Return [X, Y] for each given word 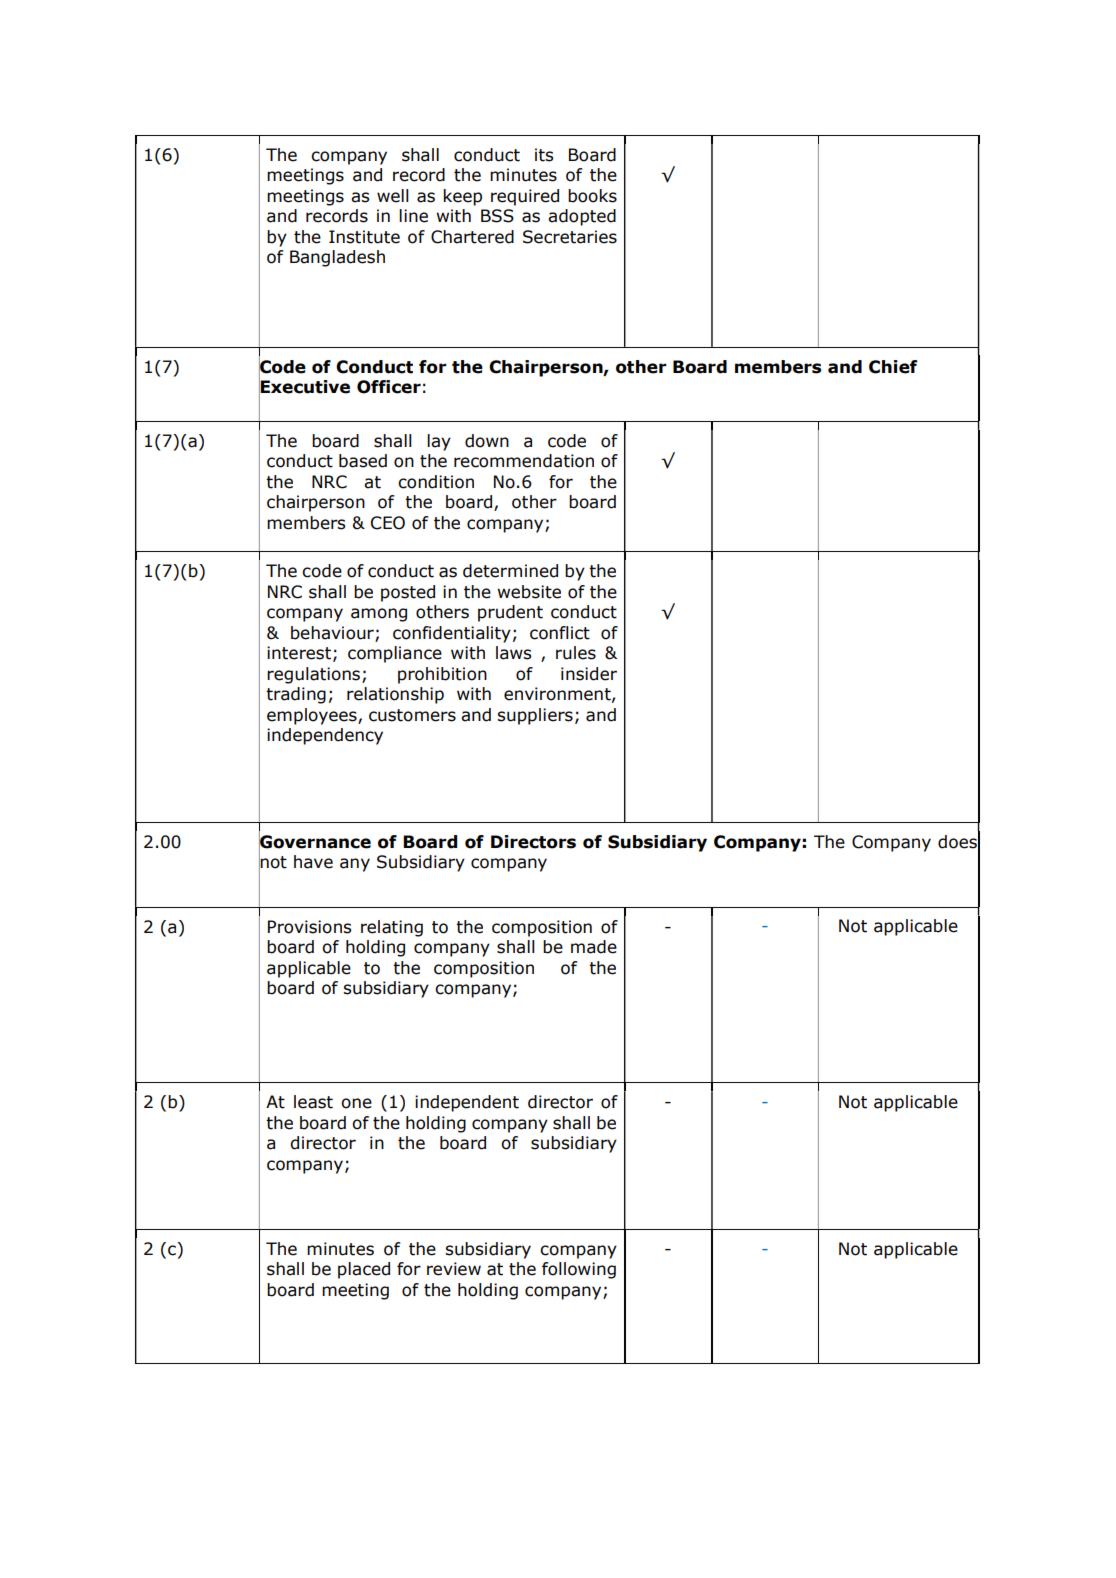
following [579, 1270]
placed [364, 1270]
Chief [893, 367]
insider [589, 674]
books [592, 196]
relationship [395, 695]
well [393, 196]
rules [576, 653]
